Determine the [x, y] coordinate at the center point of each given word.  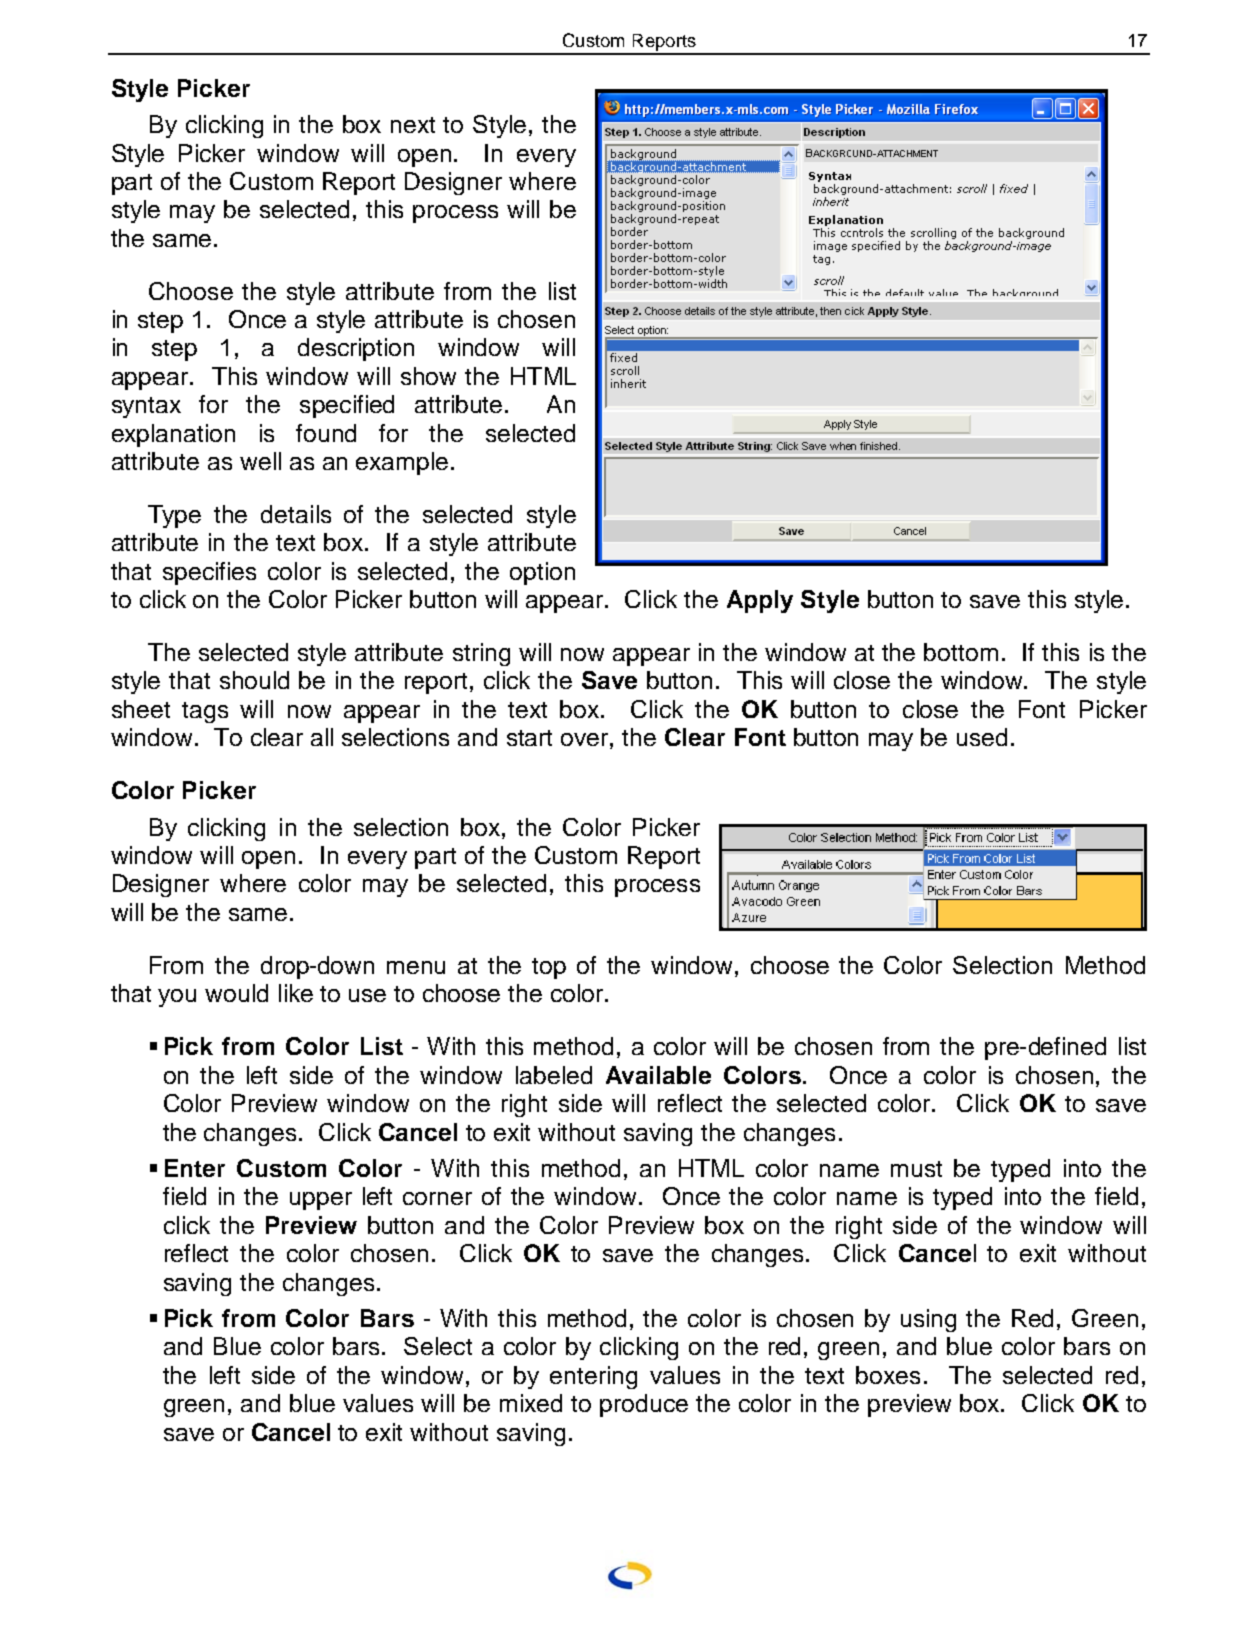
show [428, 376]
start [529, 738]
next [413, 125]
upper [321, 1201]
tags [205, 712]
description [356, 349]
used [982, 737]
